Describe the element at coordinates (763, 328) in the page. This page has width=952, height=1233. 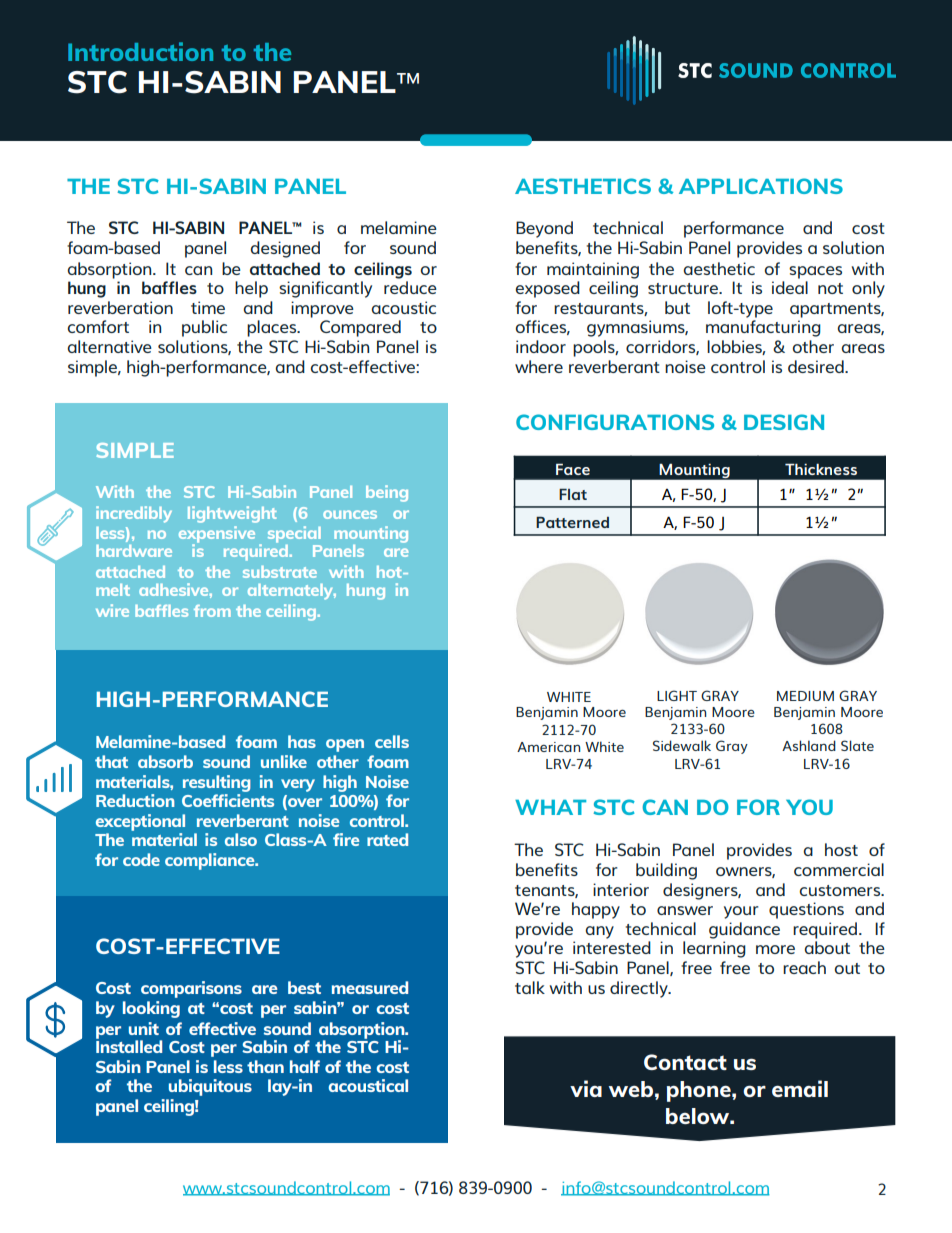
I see `manufacturing` at that location.
